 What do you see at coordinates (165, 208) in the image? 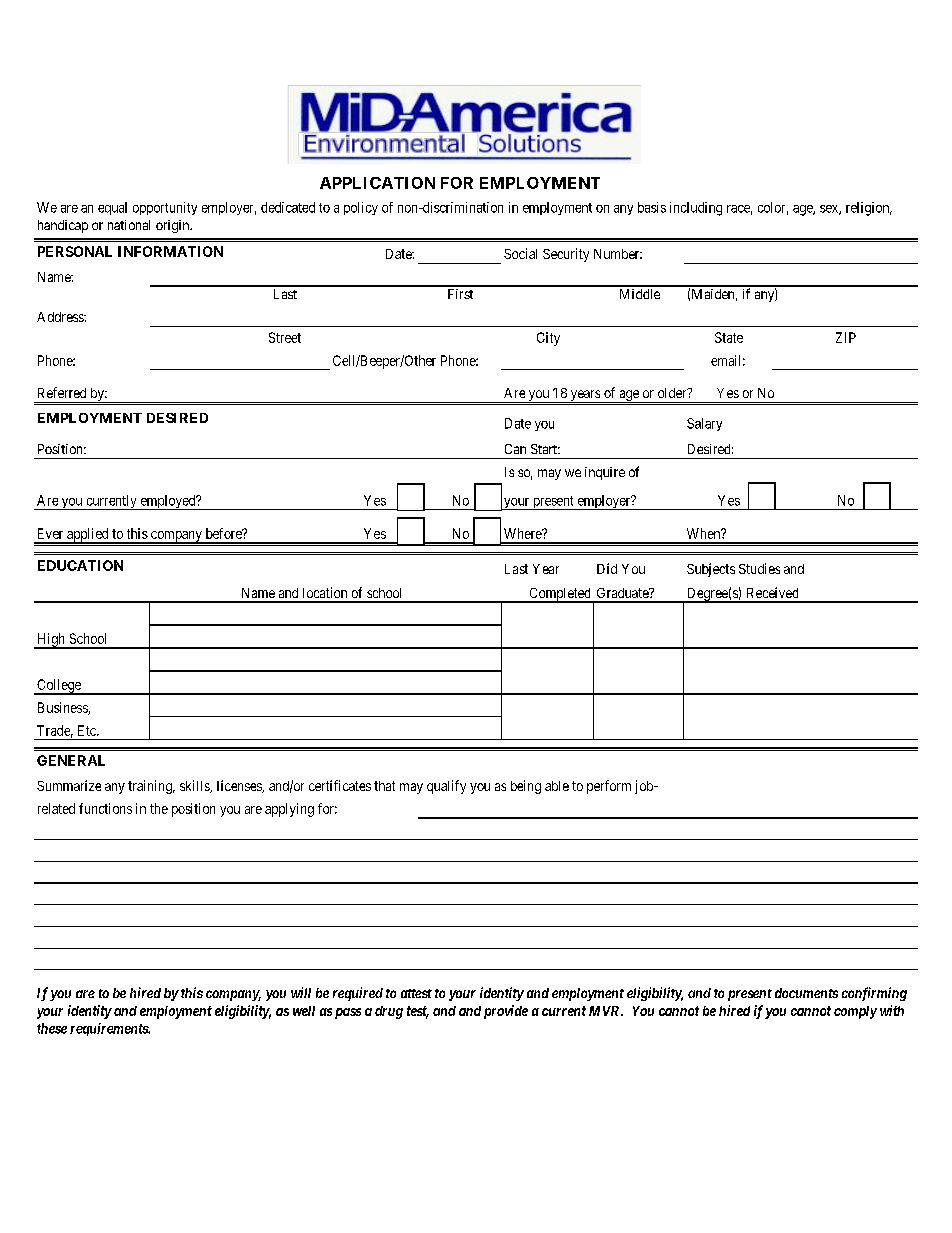
I see `opportunity` at bounding box center [165, 208].
